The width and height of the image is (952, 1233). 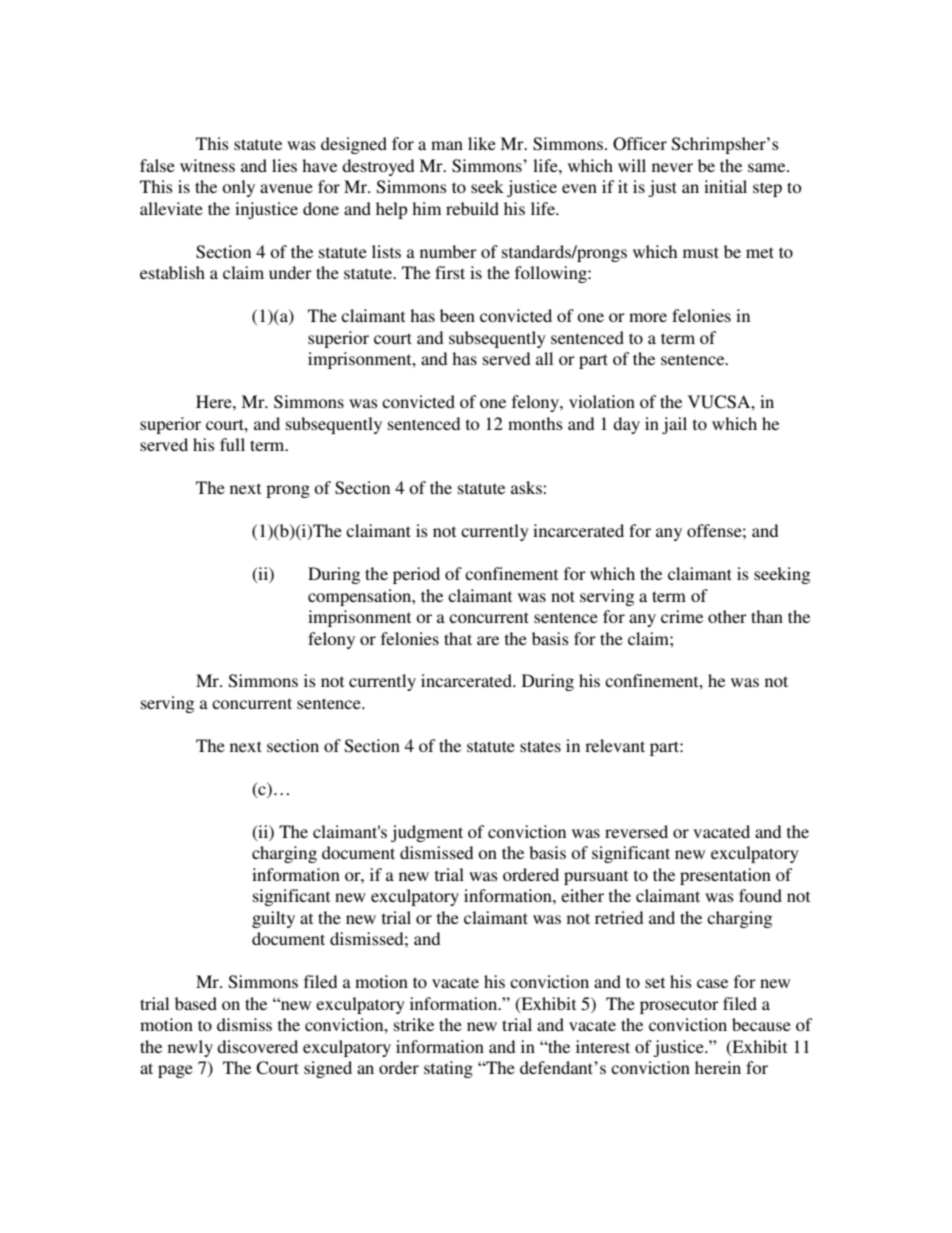 What do you see at coordinates (679, 1006) in the image?
I see `prosecutor` at bounding box center [679, 1006].
